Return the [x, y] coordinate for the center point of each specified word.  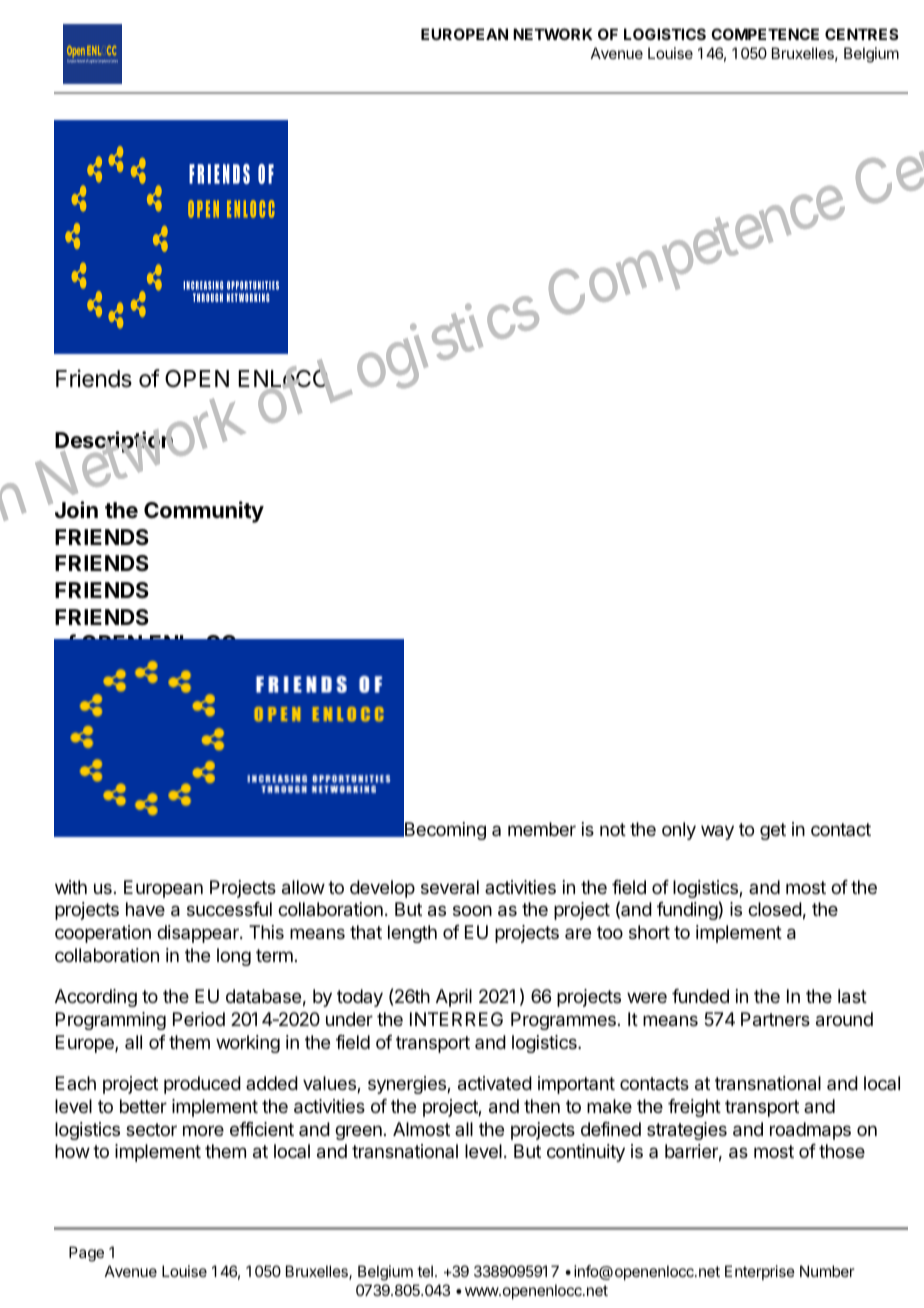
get [773, 831]
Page [86, 1254]
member [542, 829]
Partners [775, 1019]
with [71, 887]
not [613, 829]
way [717, 832]
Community [204, 512]
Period [199, 1019]
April [454, 998]
